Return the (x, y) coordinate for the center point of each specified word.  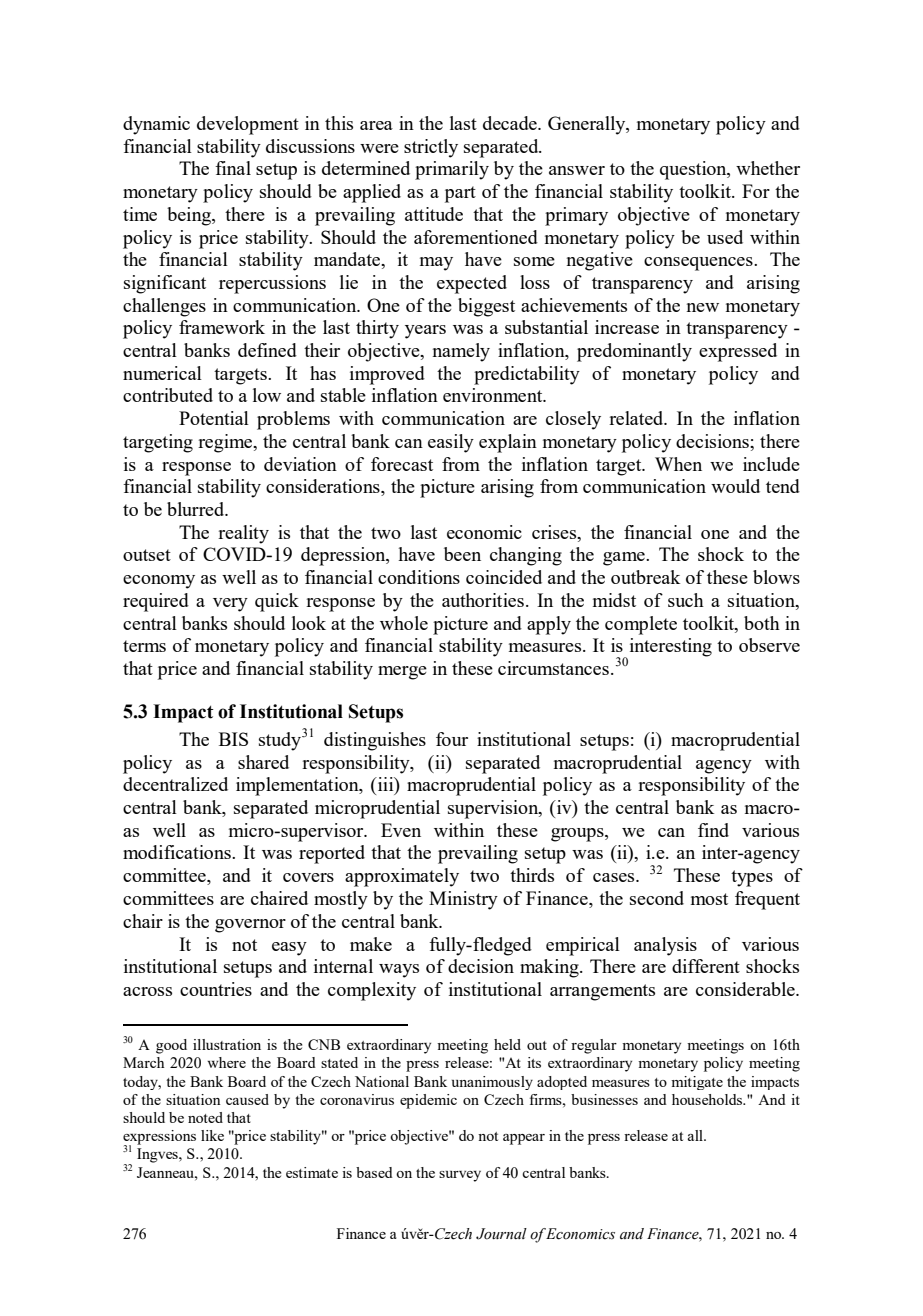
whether (768, 168)
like (212, 1135)
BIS (233, 739)
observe (769, 645)
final (233, 168)
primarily (452, 170)
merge (402, 673)
